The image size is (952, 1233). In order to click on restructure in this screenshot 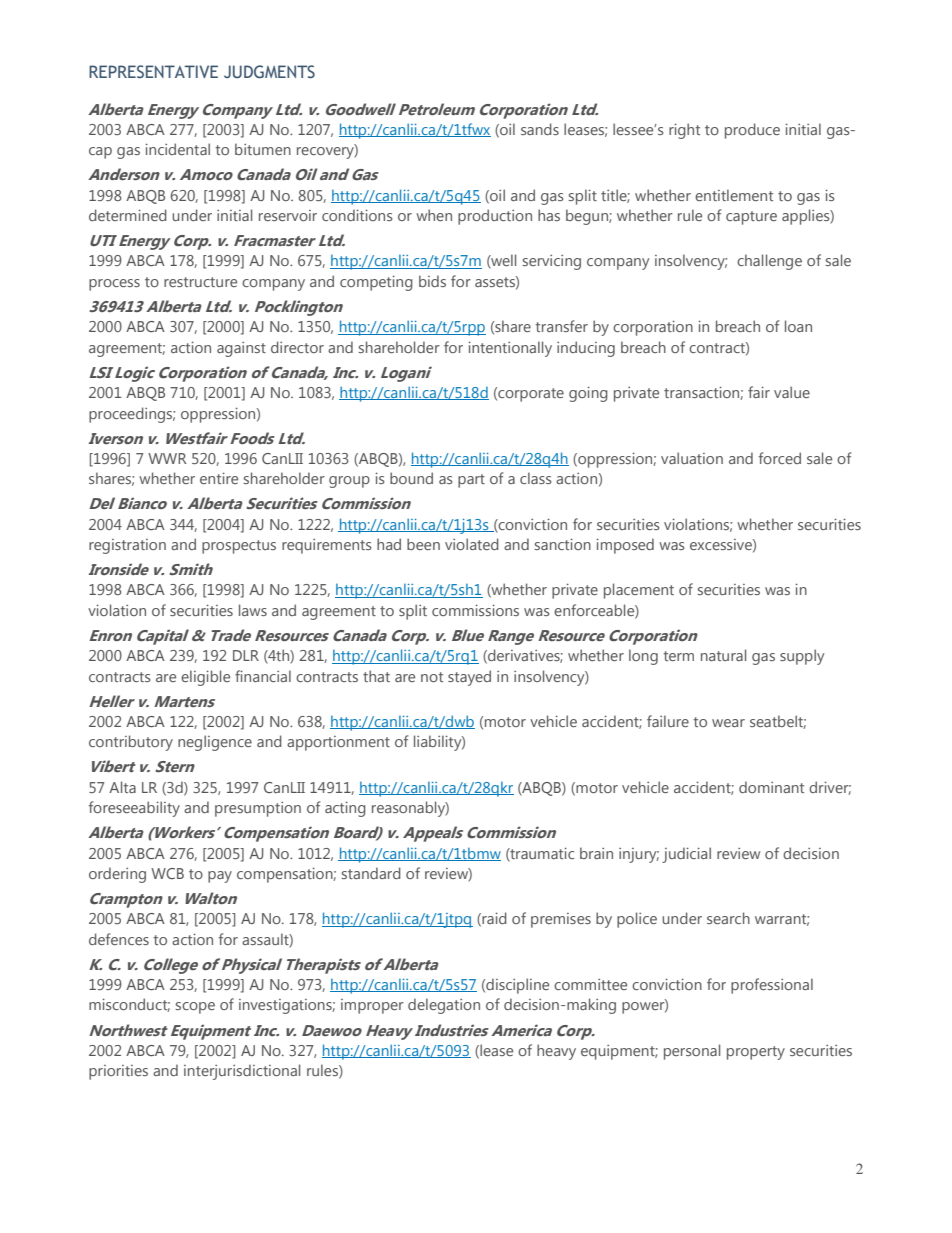, I will do `click(200, 282)`.
